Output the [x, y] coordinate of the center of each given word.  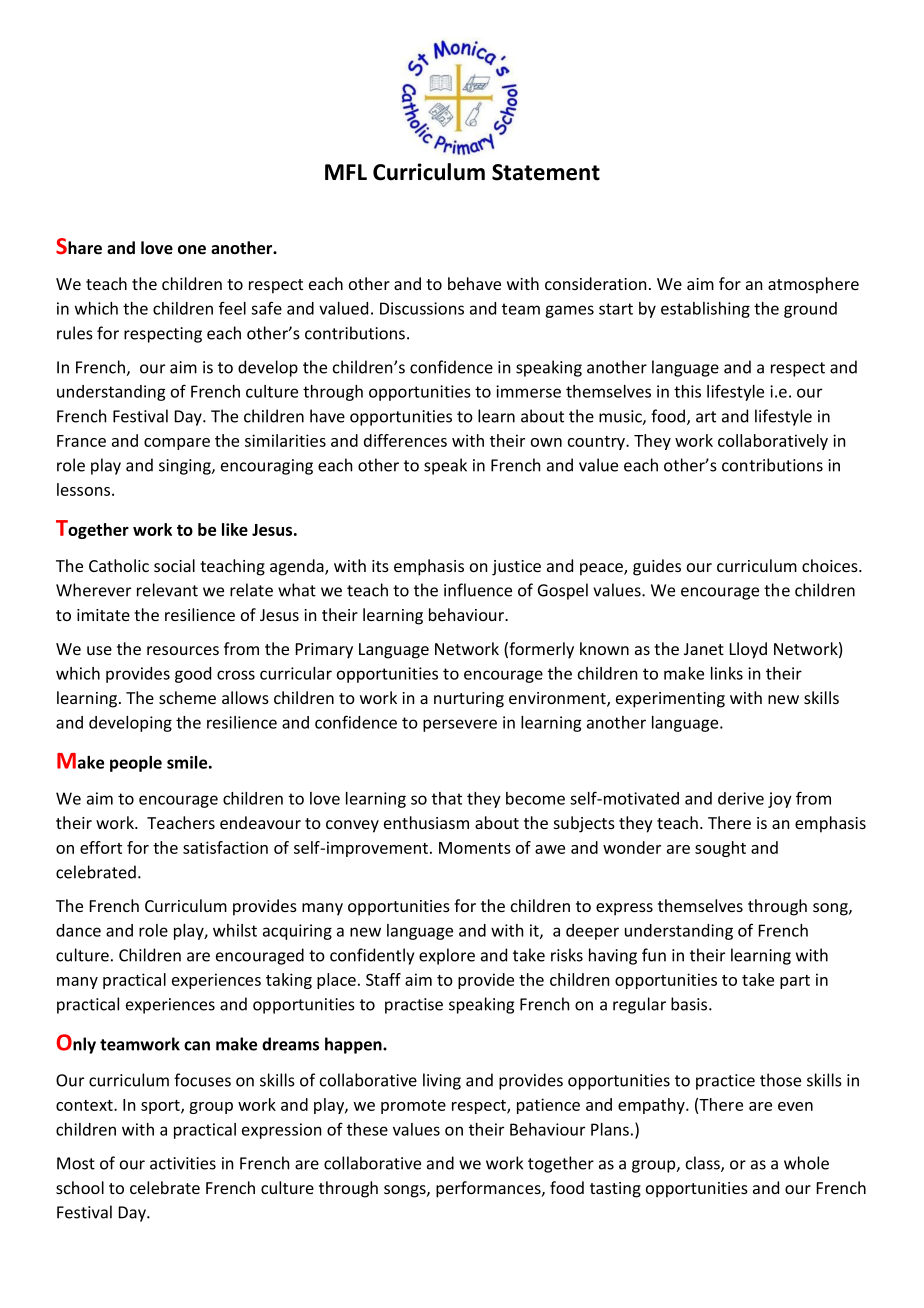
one [192, 250]
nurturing [469, 700]
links [727, 673]
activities [183, 1163]
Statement [546, 172]
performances [489, 1189]
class [704, 1164]
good [193, 675]
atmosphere [813, 285]
